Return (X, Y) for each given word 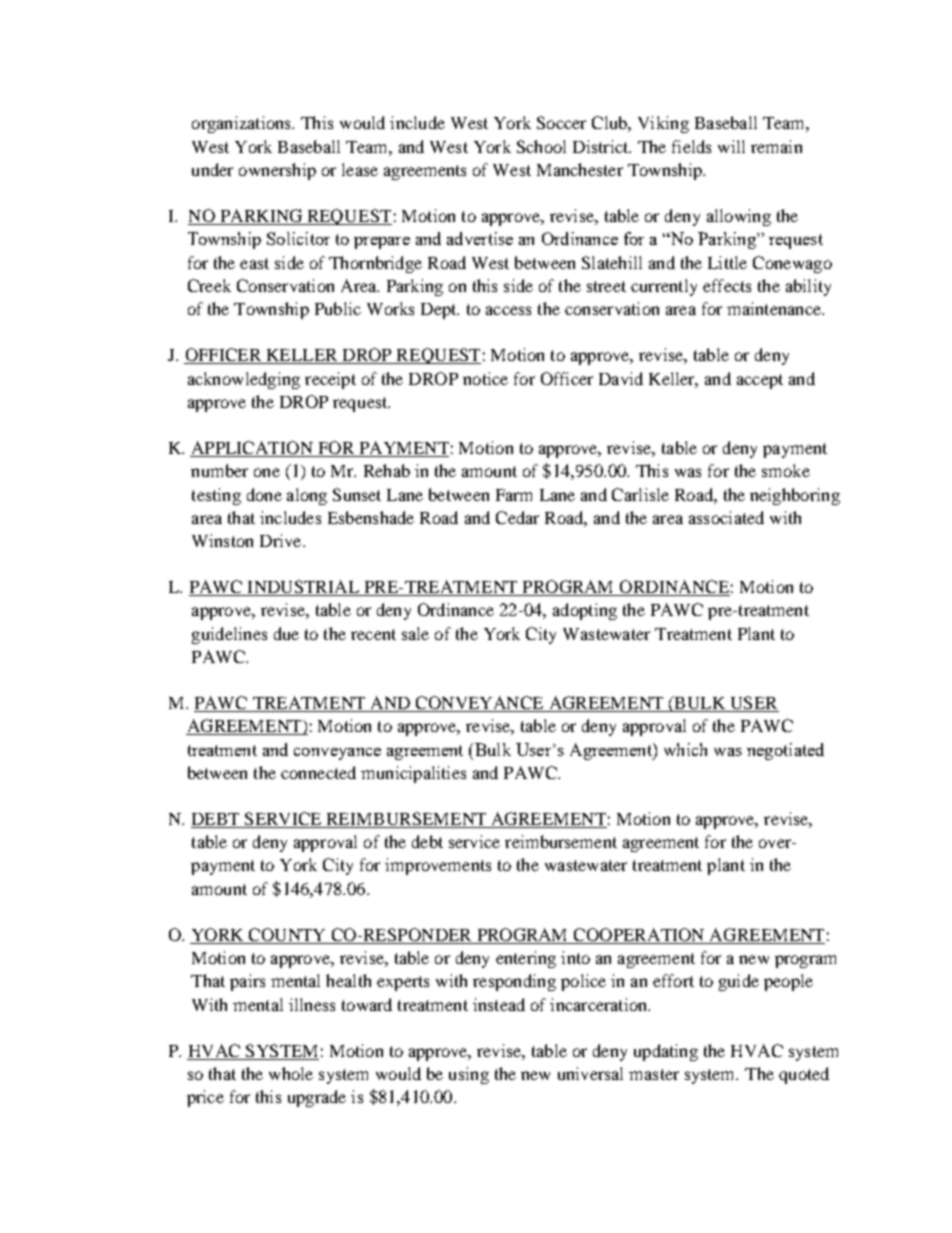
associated (726, 517)
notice (485, 378)
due (286, 633)
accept (760, 381)
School (541, 146)
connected (318, 772)
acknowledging (244, 380)
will (731, 146)
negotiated (785, 751)
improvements (438, 866)
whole (291, 1073)
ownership (277, 171)
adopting (585, 611)
